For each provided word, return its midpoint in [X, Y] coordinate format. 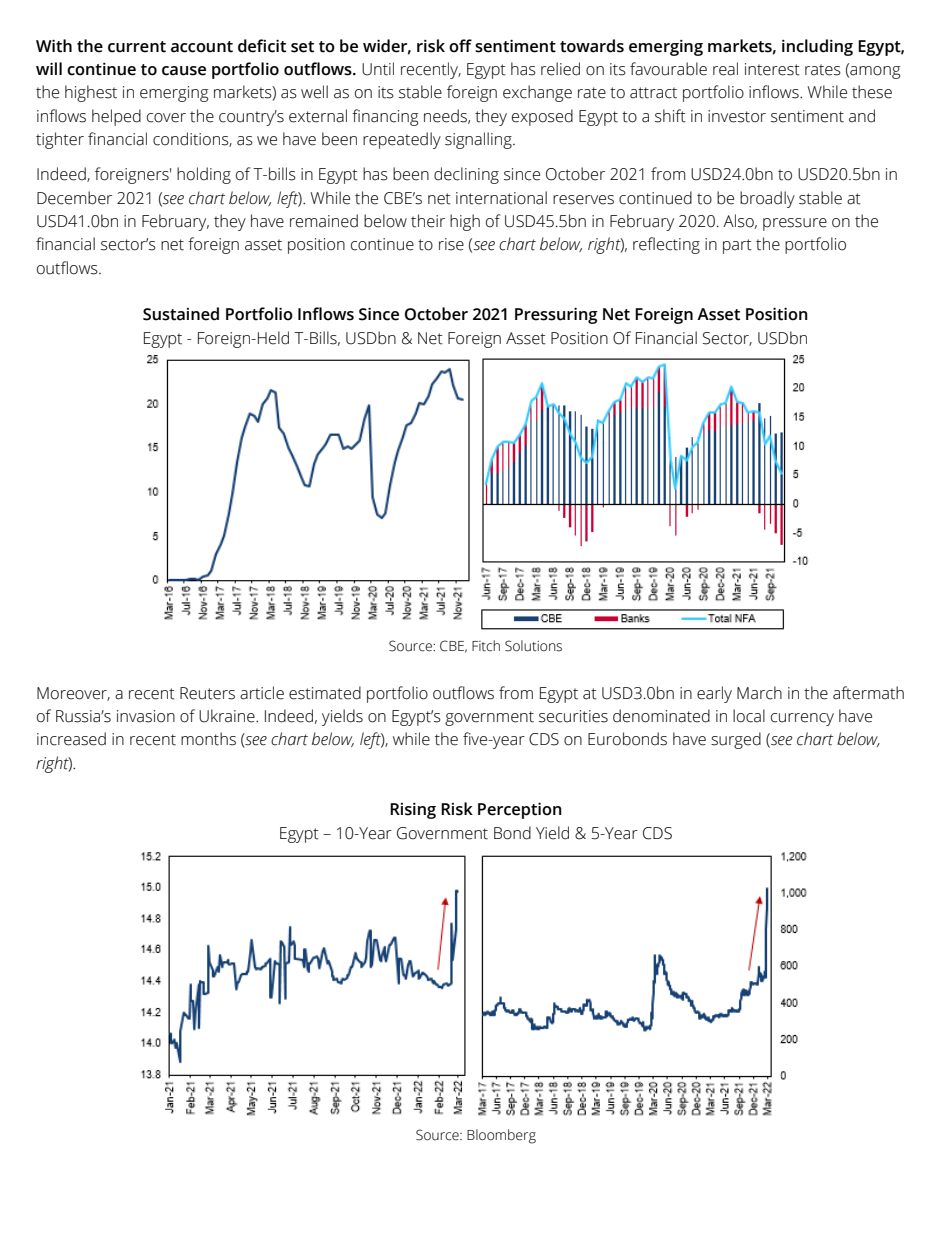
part [737, 246]
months [208, 739]
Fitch [486, 646]
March [759, 693]
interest [772, 69]
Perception [520, 810]
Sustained [181, 314]
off [460, 46]
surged [736, 740]
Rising [413, 810]
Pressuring [556, 315]
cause [184, 71]
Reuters [207, 693]
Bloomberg [501, 1136]
